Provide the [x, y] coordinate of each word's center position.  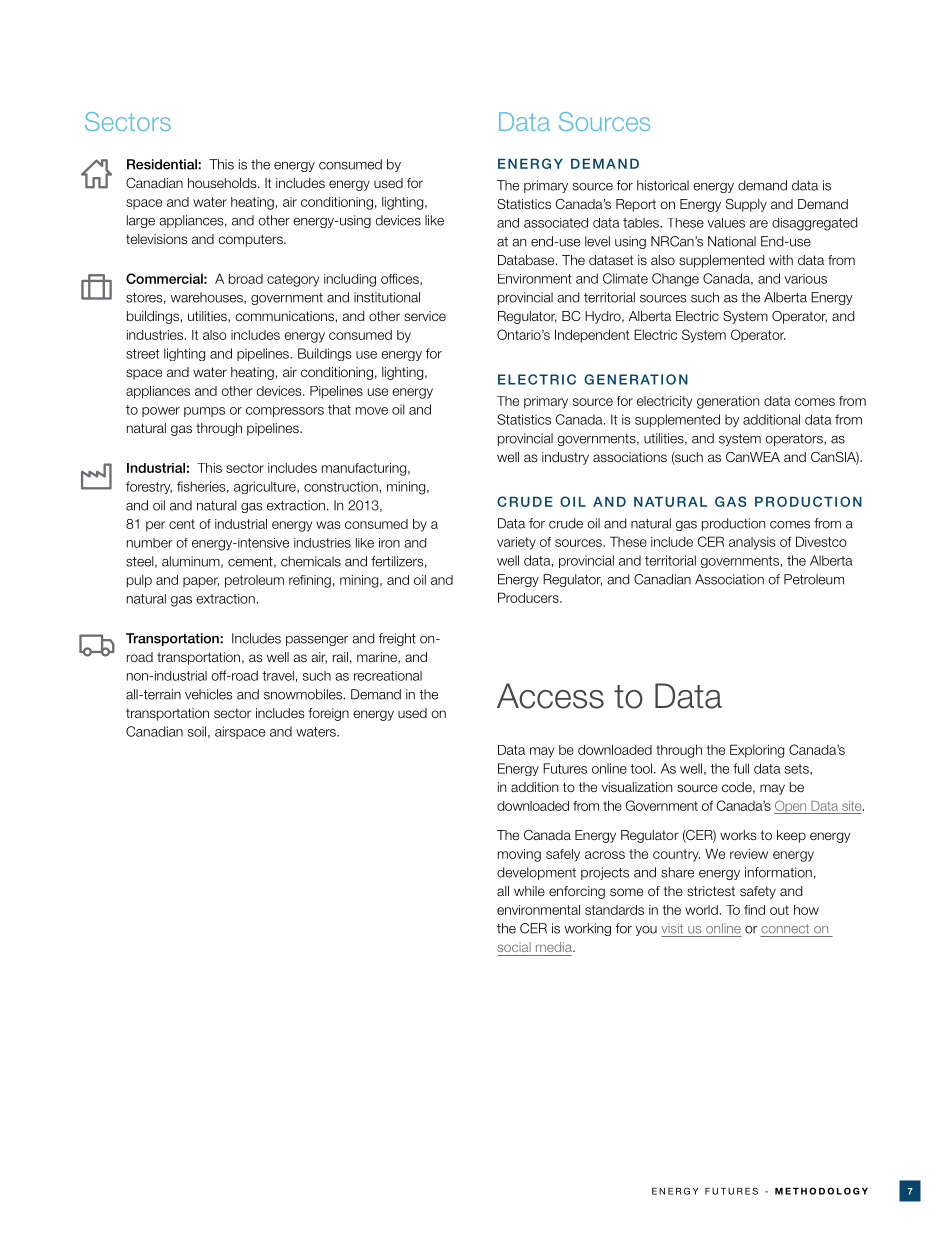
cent [182, 524]
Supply [746, 205]
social [514, 947]
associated [556, 223]
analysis [752, 543]
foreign [328, 714]
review [749, 854]
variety [516, 543]
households [223, 183]
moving [519, 855]
